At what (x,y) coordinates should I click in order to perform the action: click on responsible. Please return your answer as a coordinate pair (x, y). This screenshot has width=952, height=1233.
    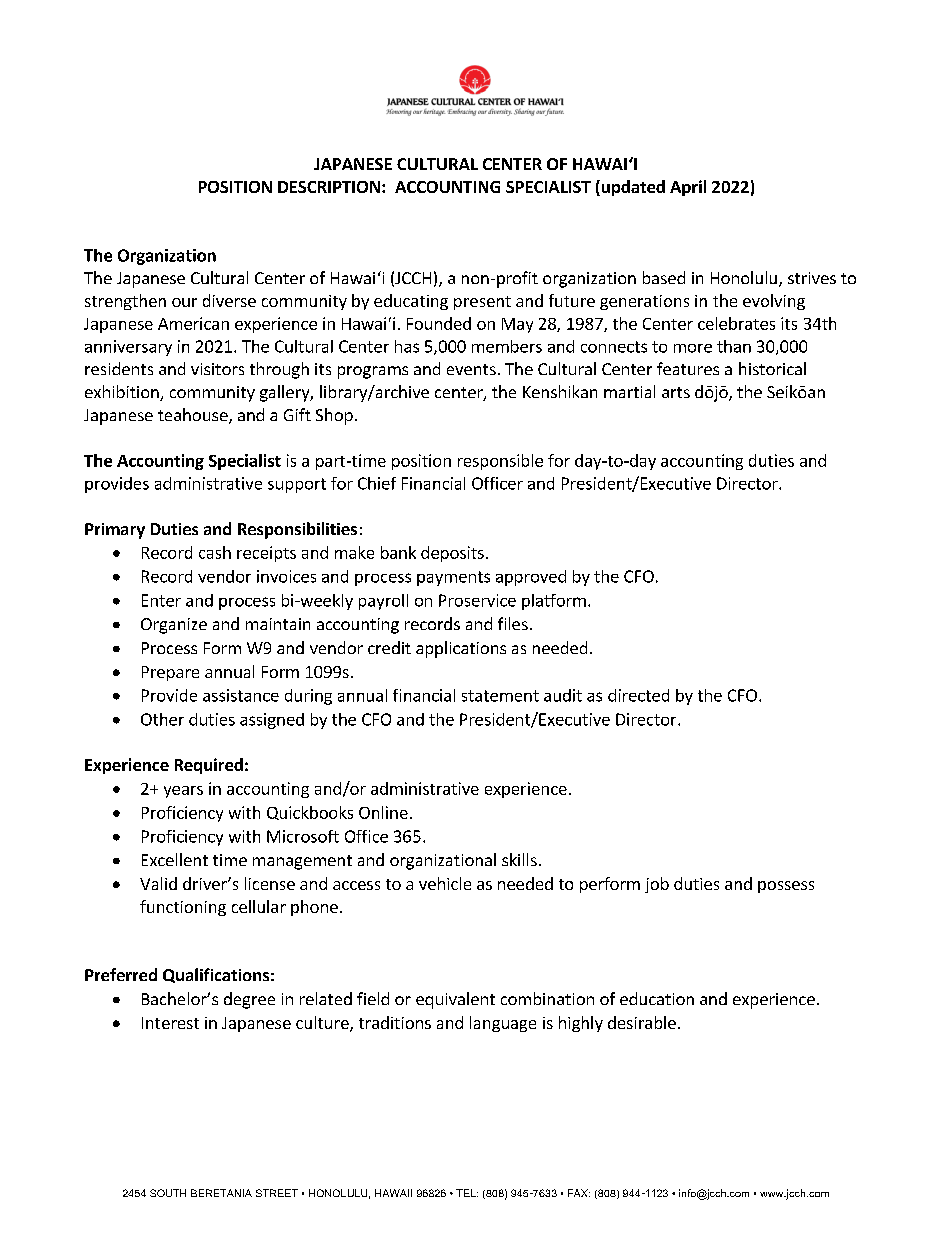
    Looking at the image, I should click on (500, 462).
